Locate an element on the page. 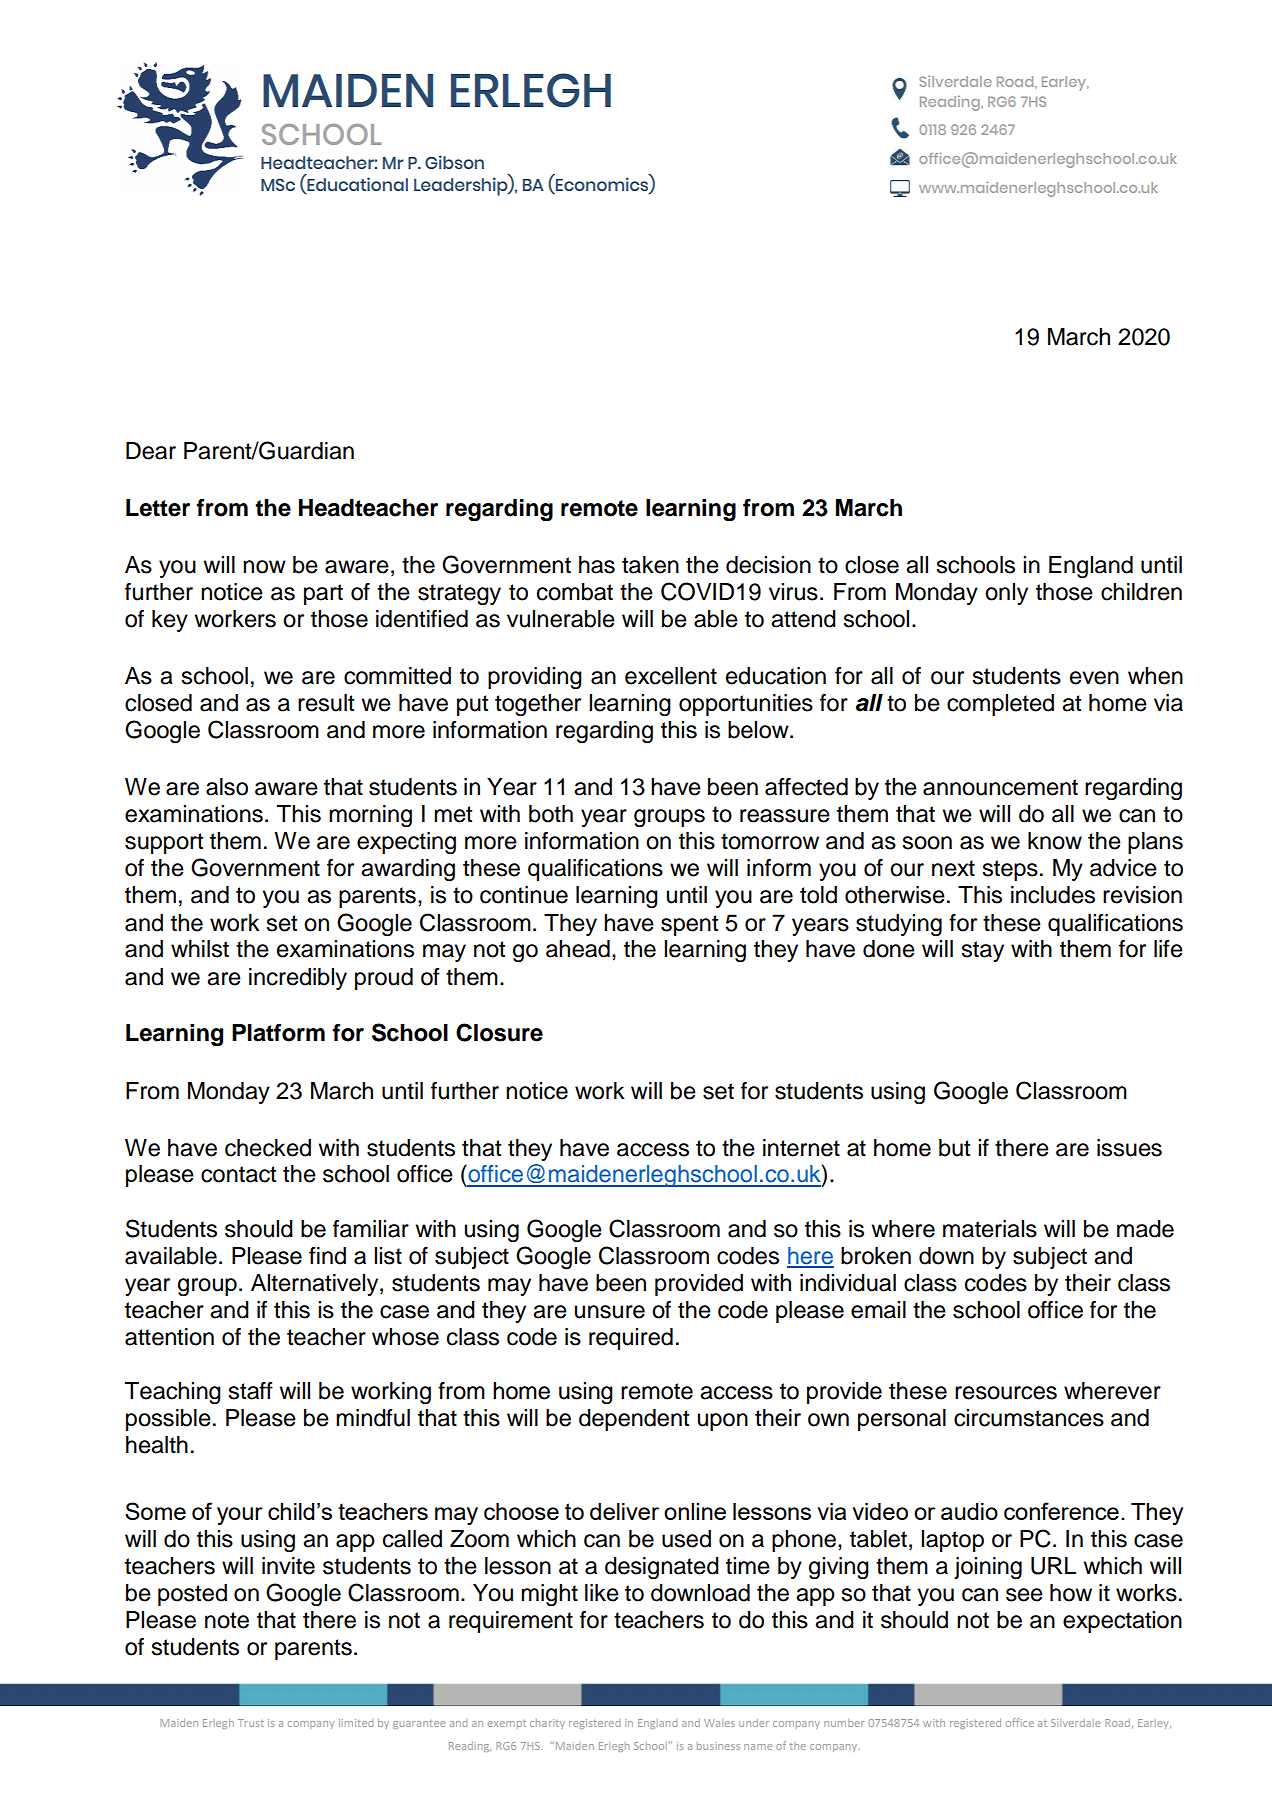  dependent is located at coordinates (634, 1420).
